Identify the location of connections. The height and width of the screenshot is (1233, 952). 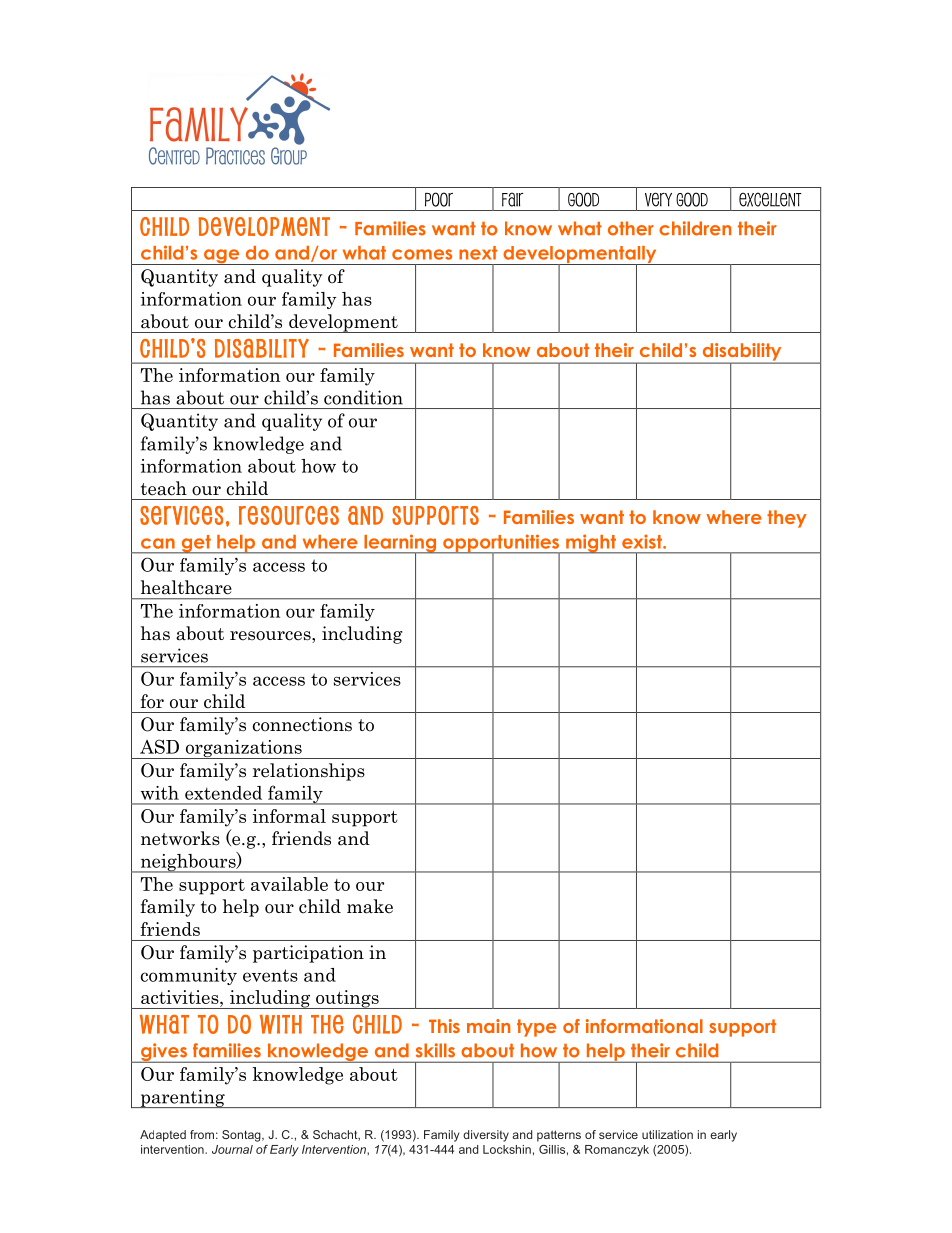
(302, 724).
